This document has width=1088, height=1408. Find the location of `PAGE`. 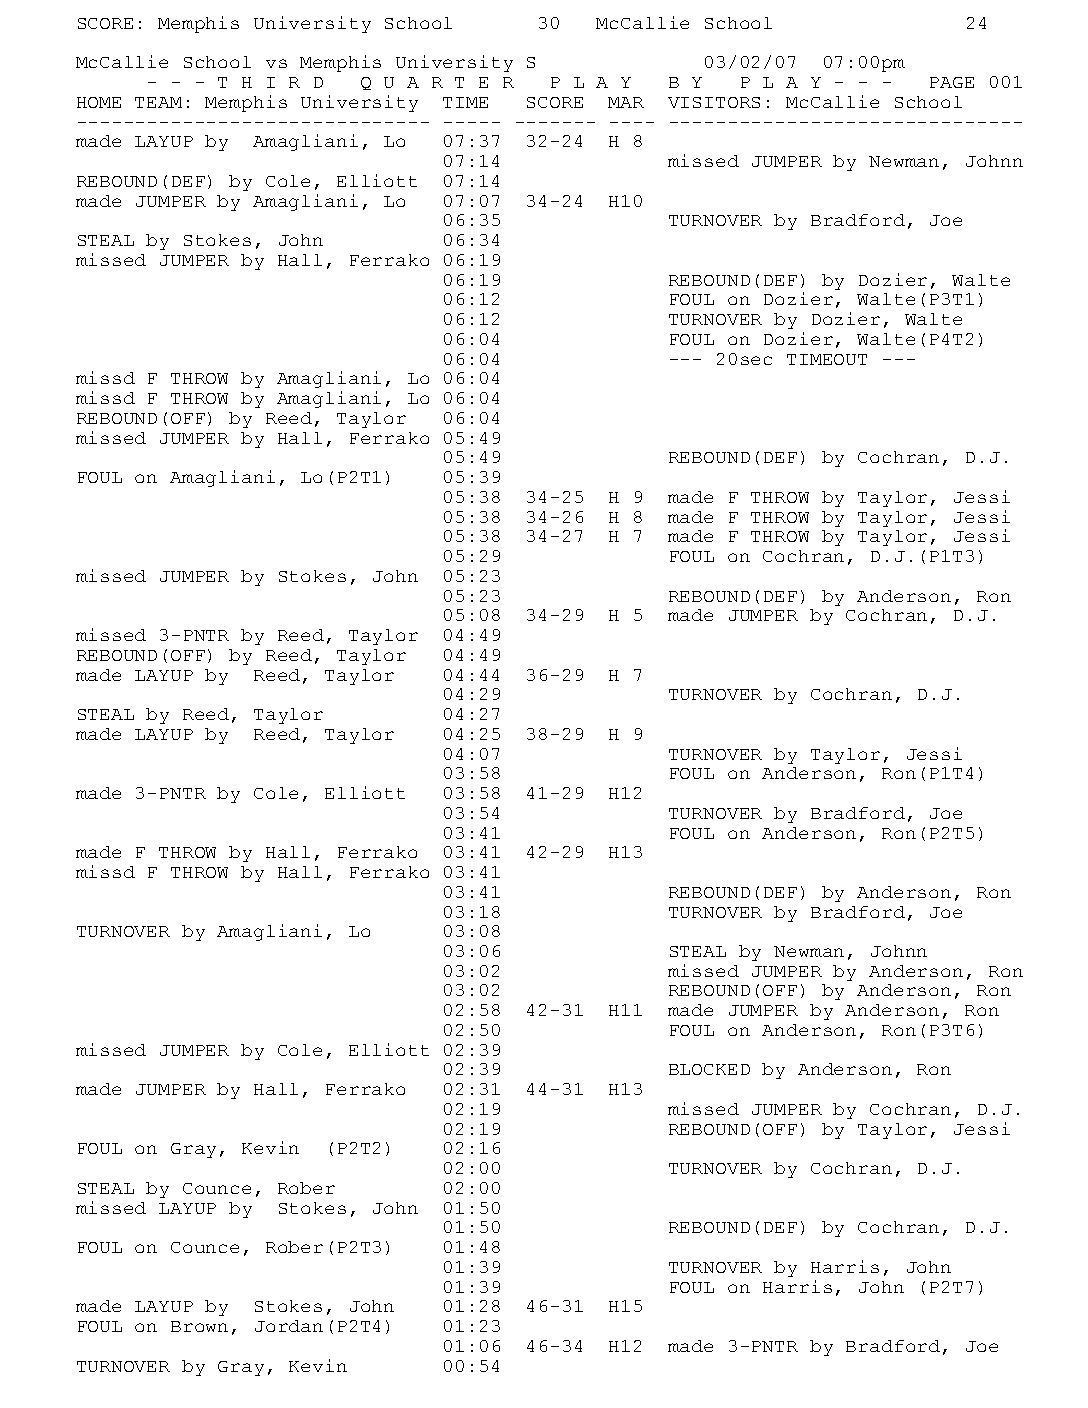

PAGE is located at coordinates (952, 82).
